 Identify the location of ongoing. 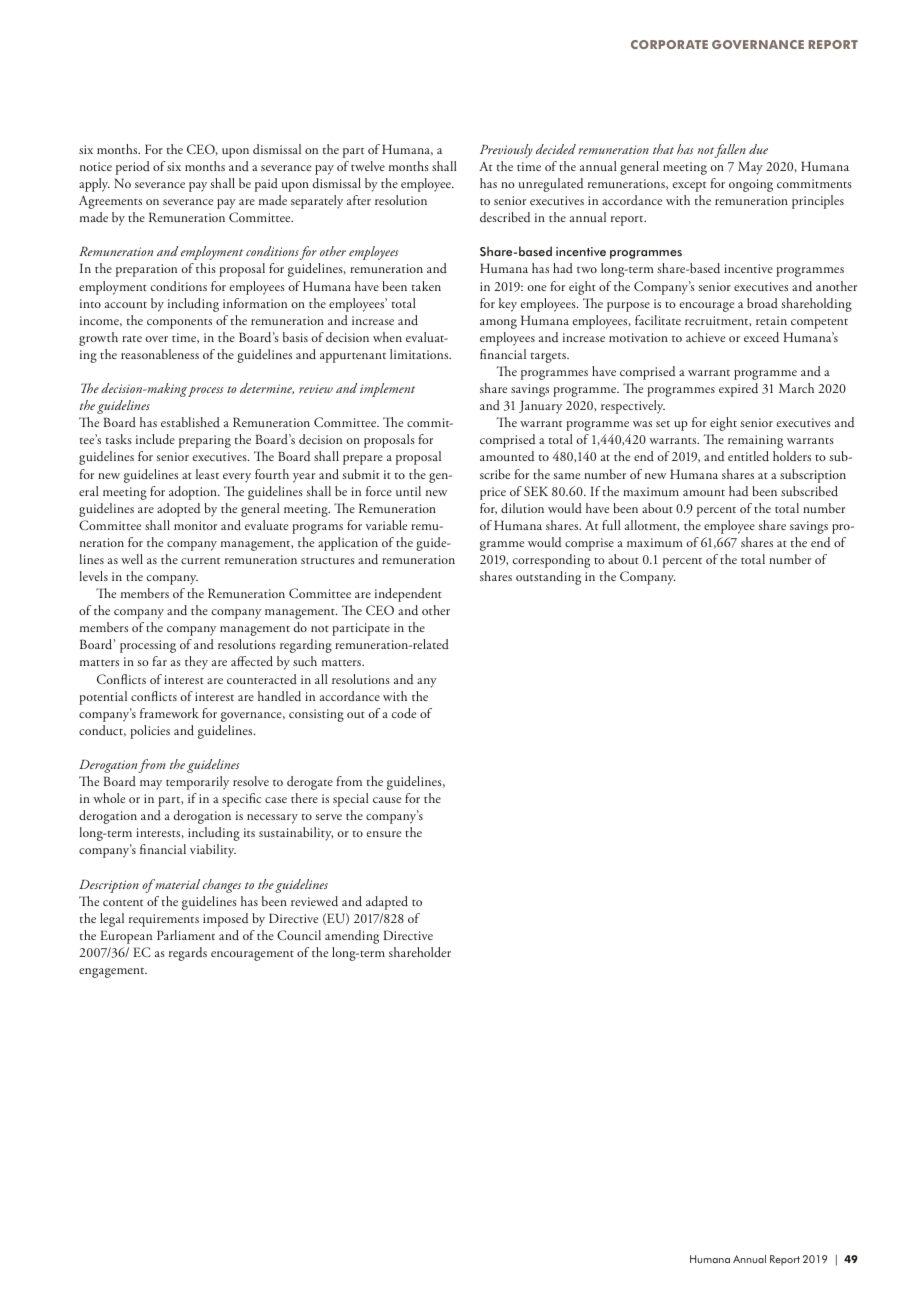
(751, 185).
